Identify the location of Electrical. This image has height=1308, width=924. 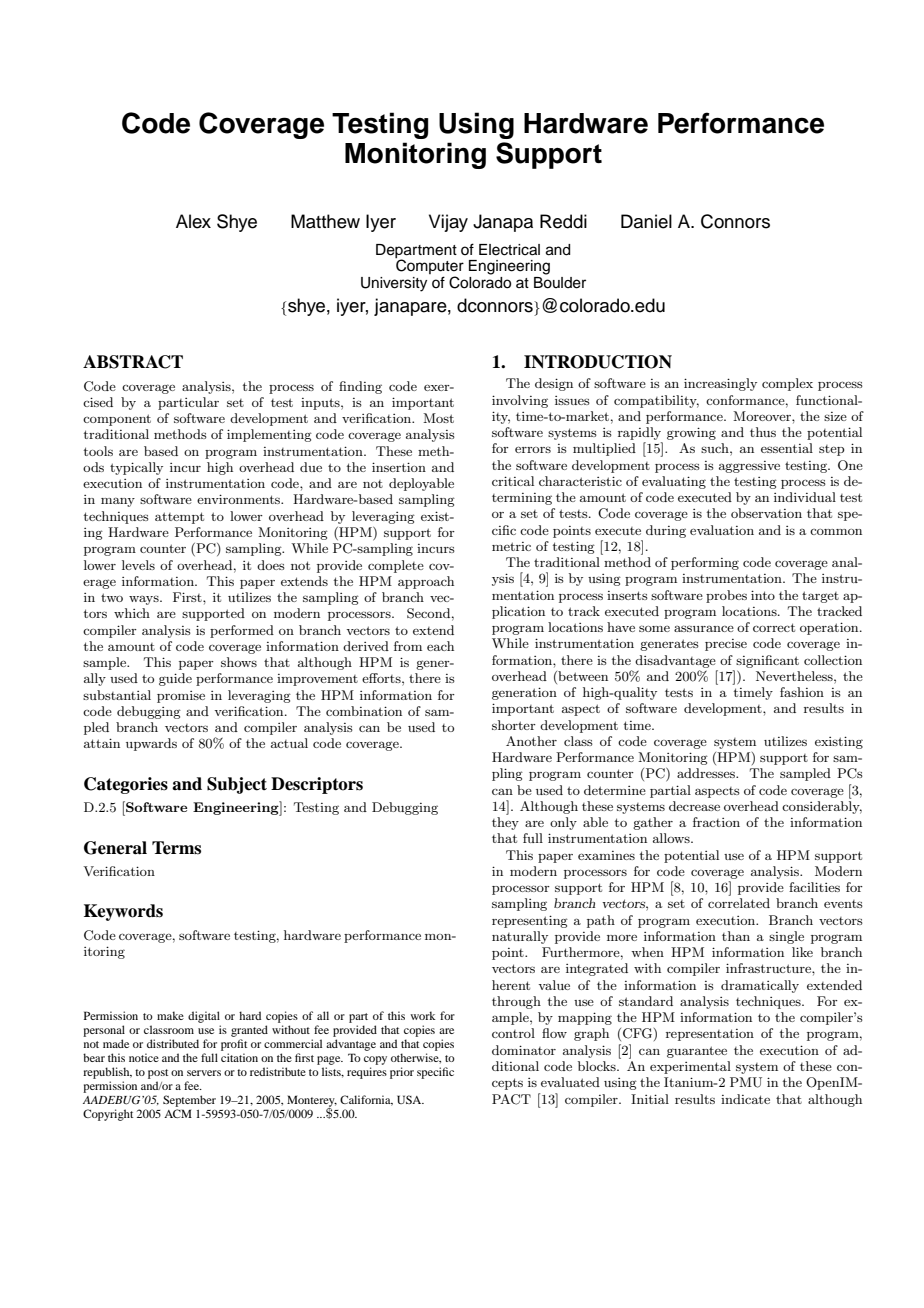
(509, 250).
